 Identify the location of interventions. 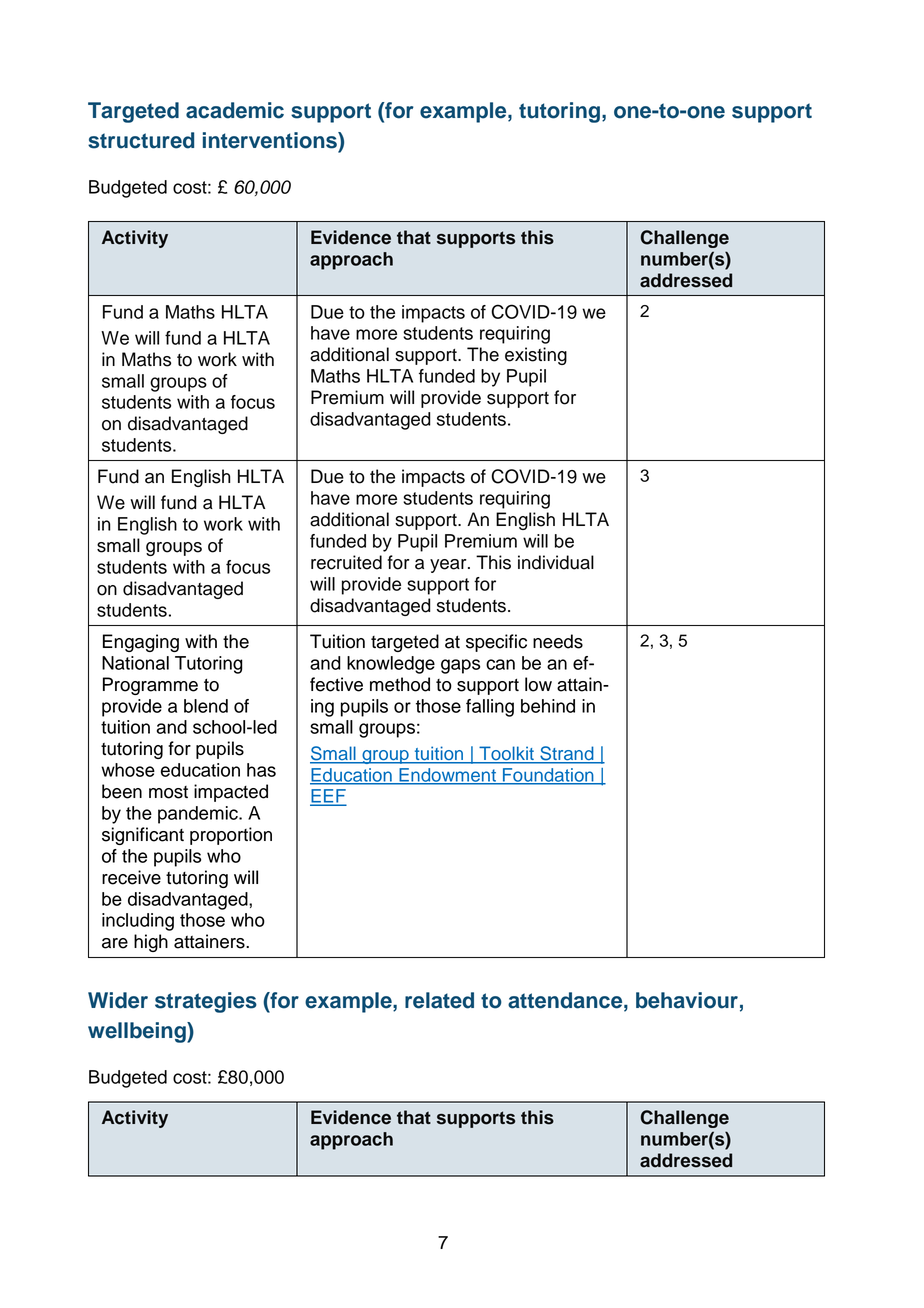
(271, 140).
